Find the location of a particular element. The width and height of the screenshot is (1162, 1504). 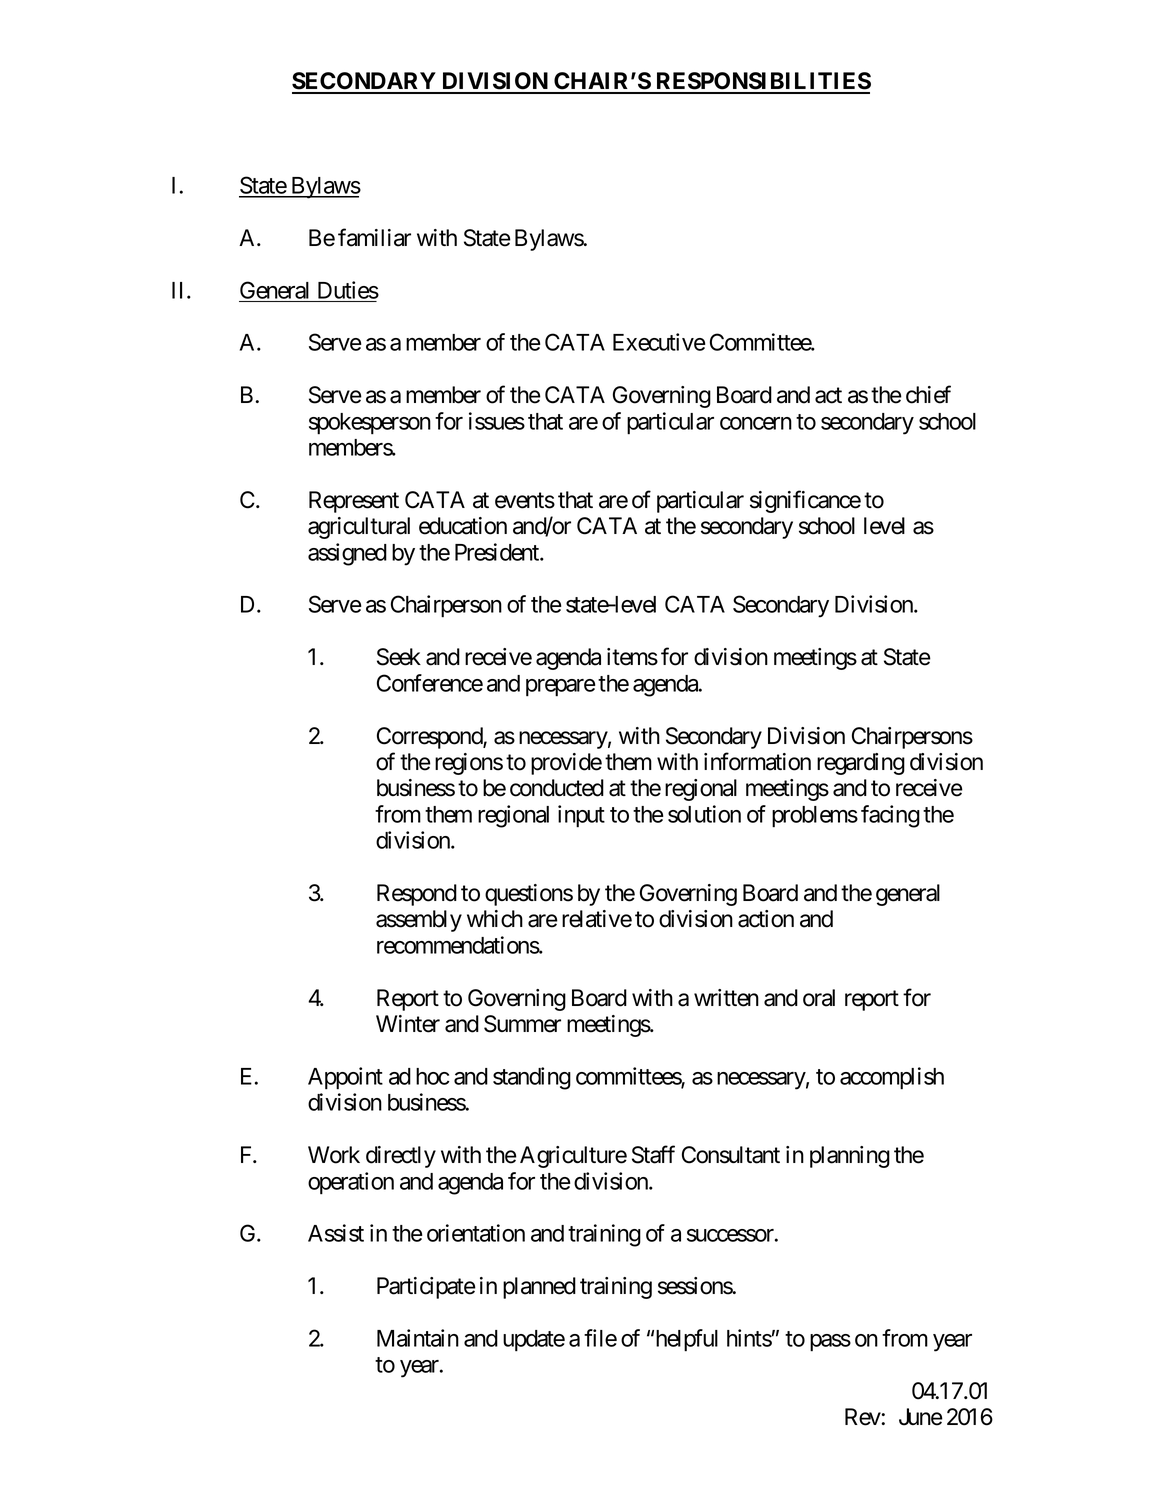

familiar is located at coordinates (374, 237).
